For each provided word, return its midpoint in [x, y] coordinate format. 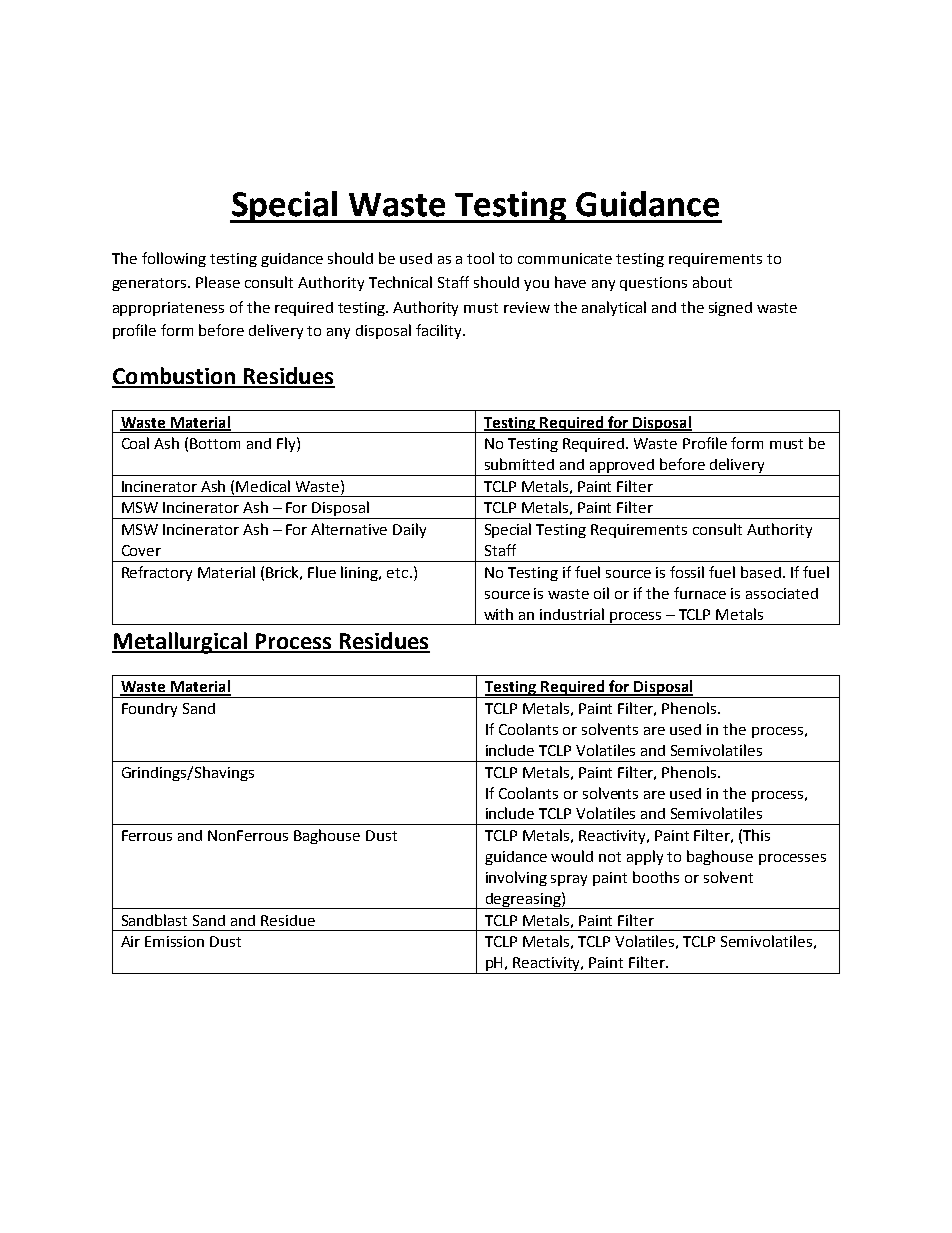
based [761, 572]
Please [218, 282]
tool [480, 258]
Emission [174, 941]
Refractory [157, 573]
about [712, 282]
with [498, 614]
